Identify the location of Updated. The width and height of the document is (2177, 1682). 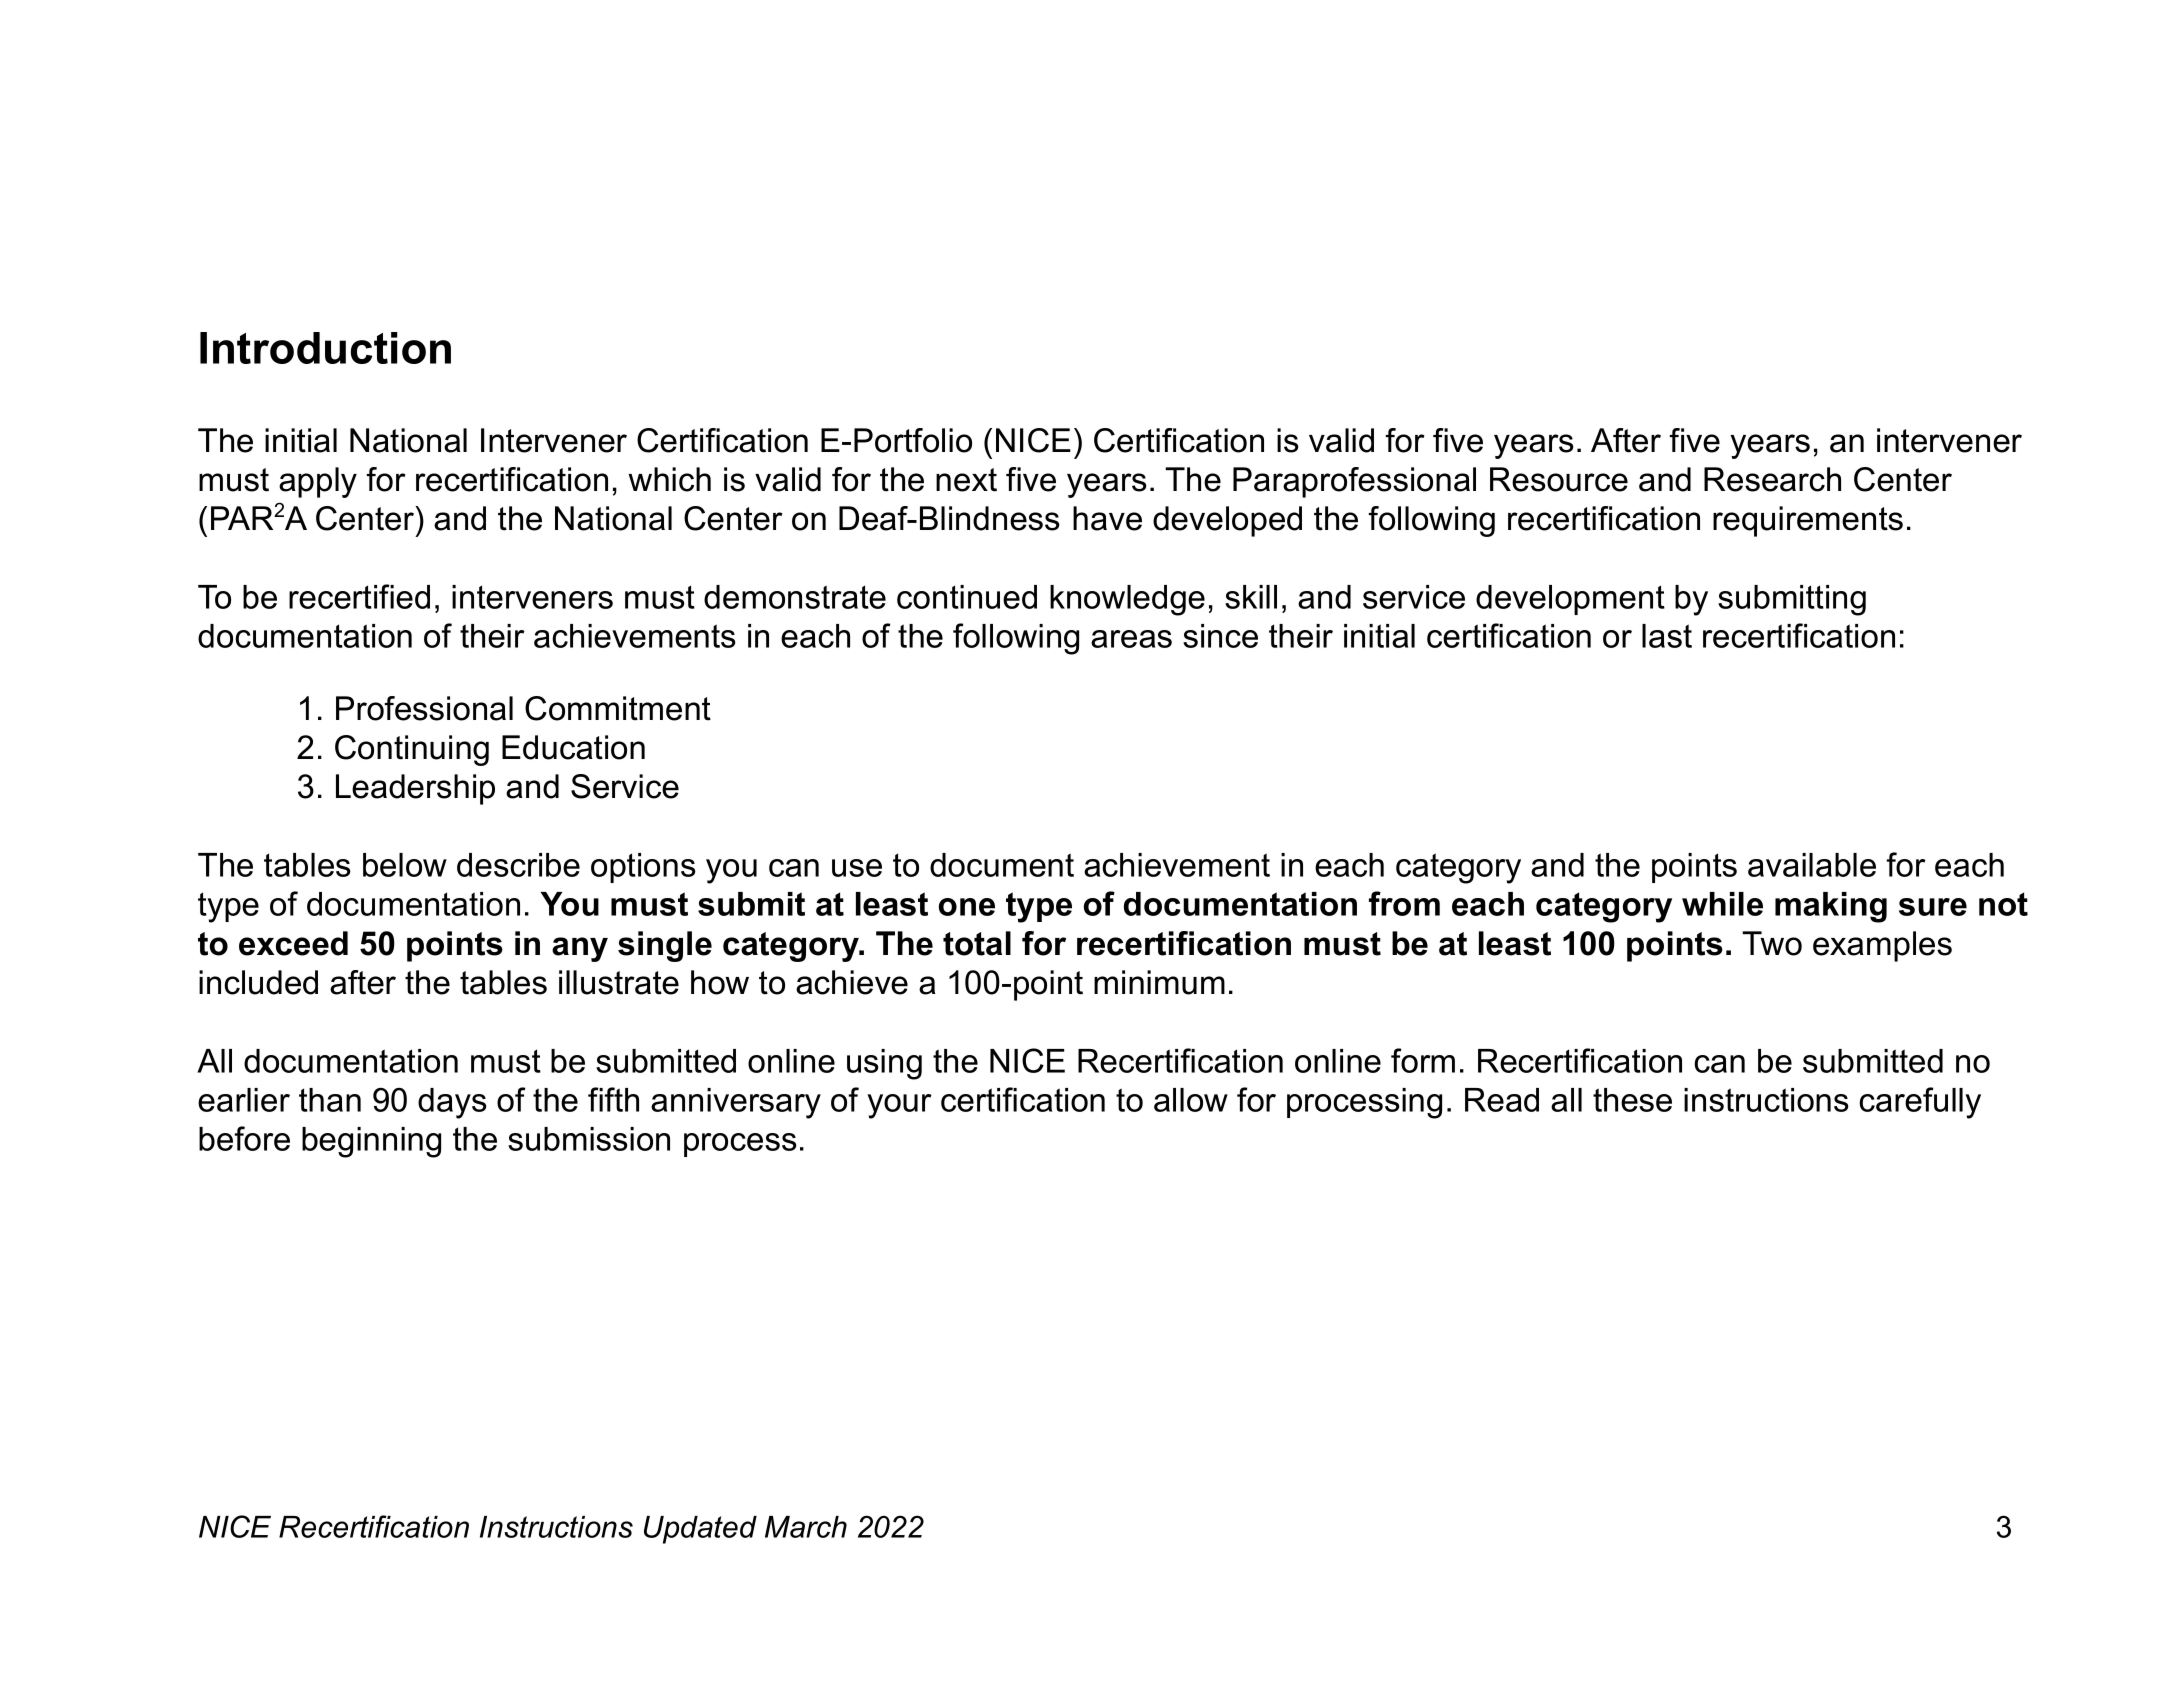
(700, 1530).
